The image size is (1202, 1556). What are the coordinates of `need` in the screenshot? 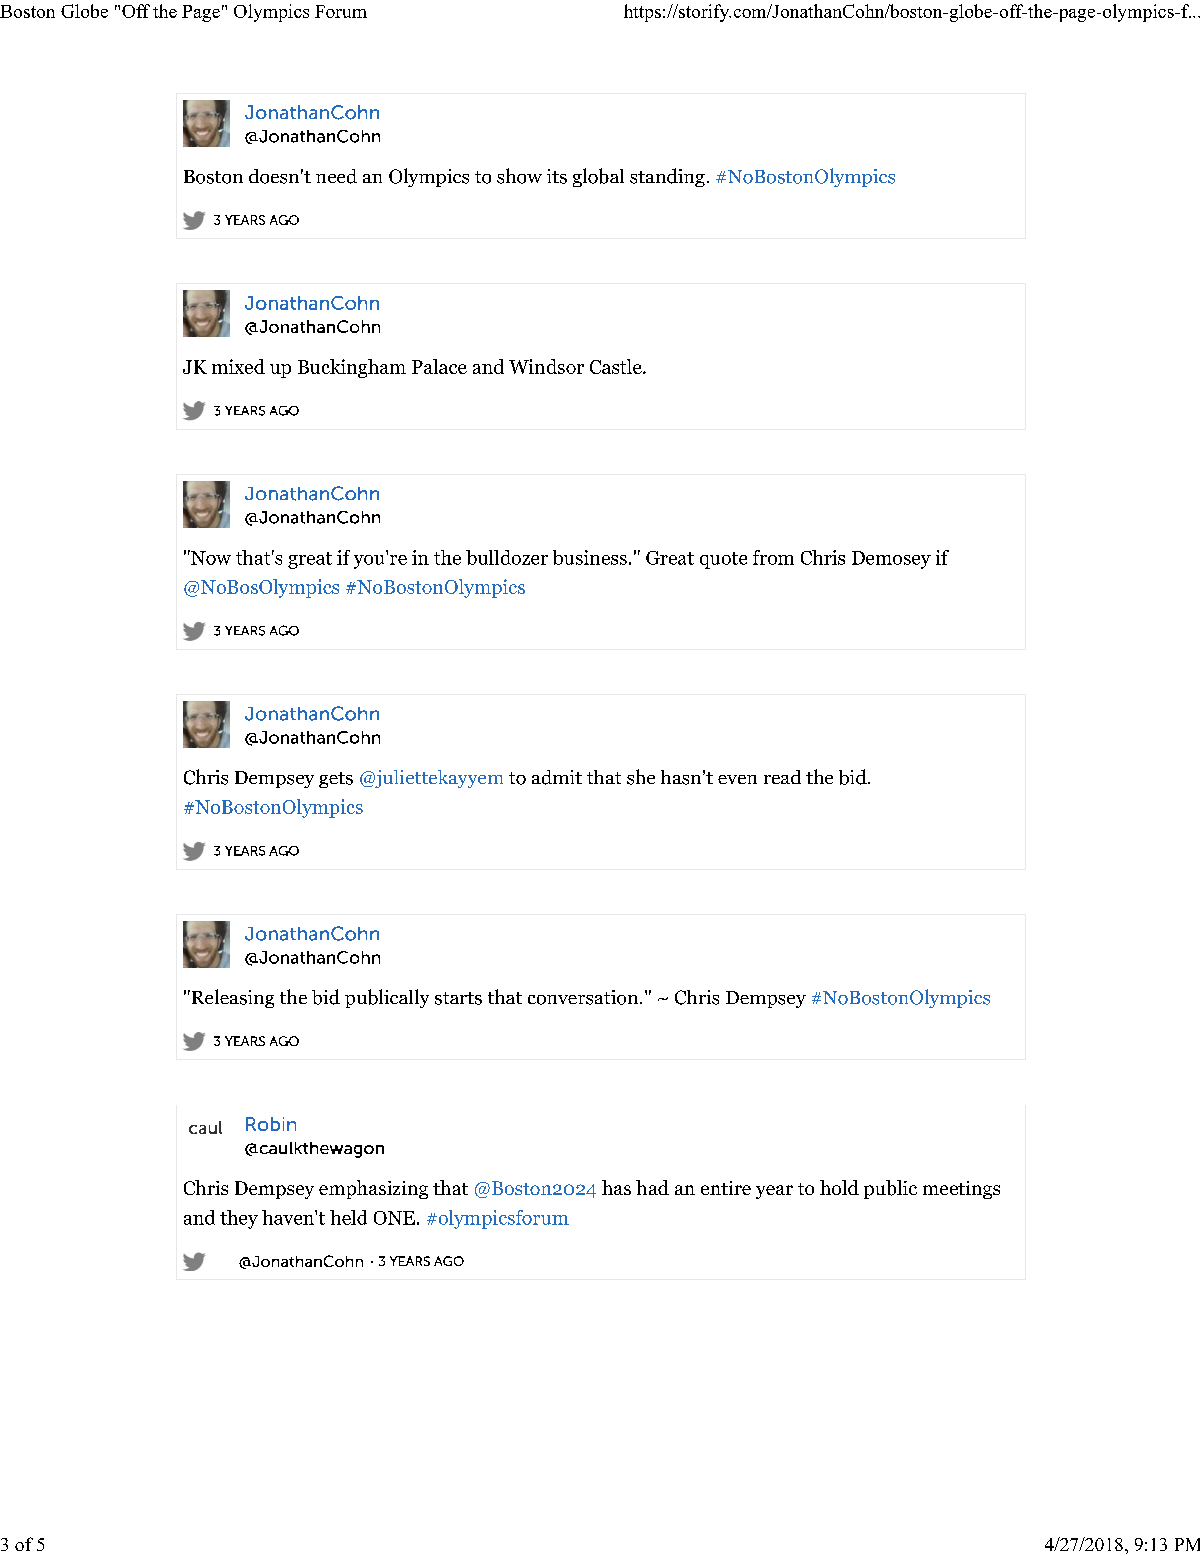 It's located at (336, 176).
